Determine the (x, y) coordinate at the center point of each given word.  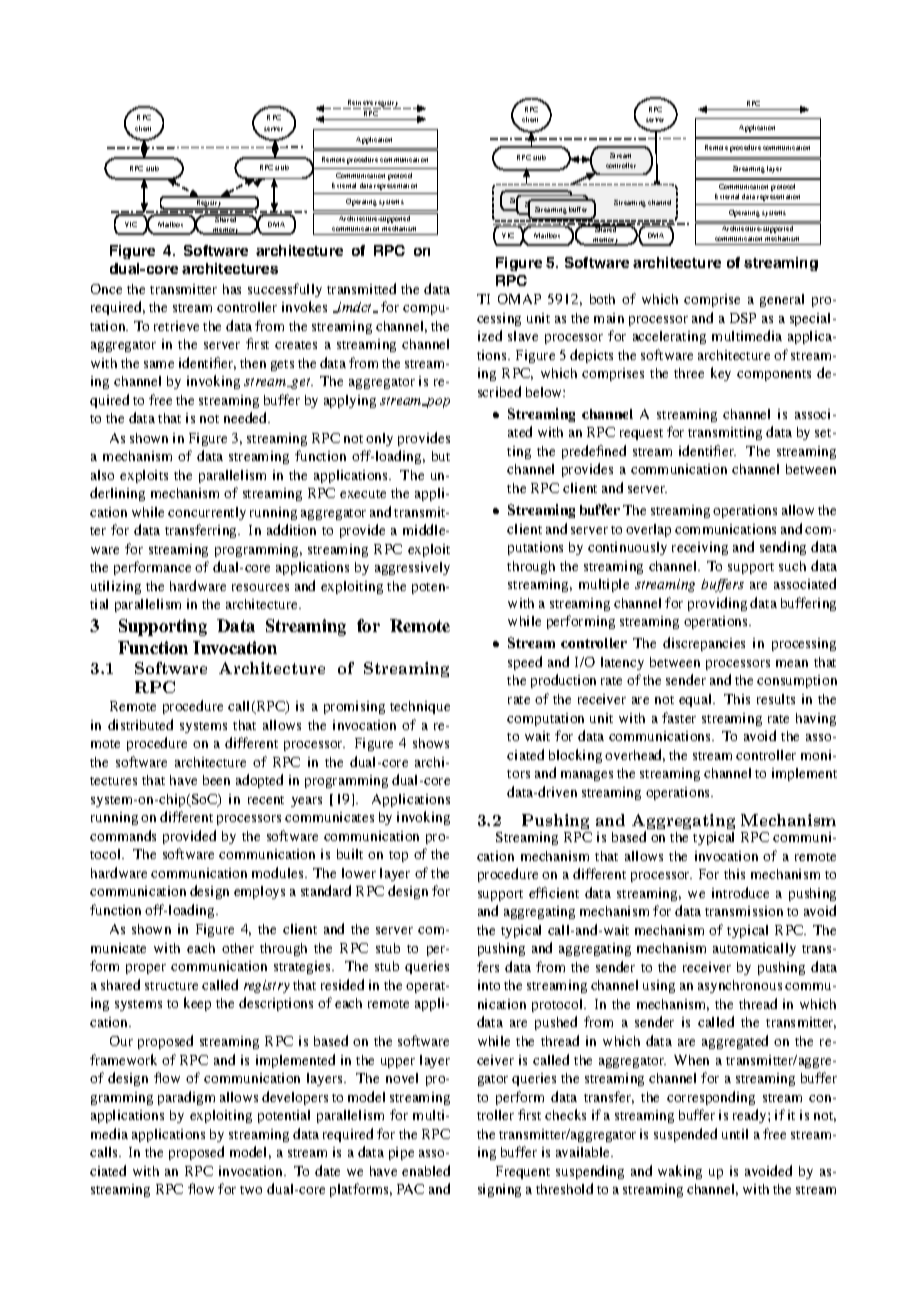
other (238, 948)
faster (679, 717)
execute (363, 494)
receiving (700, 548)
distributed (140, 724)
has (232, 289)
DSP (743, 318)
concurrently (207, 513)
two (251, 1190)
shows (431, 743)
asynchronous (740, 986)
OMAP (519, 299)
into (489, 985)
